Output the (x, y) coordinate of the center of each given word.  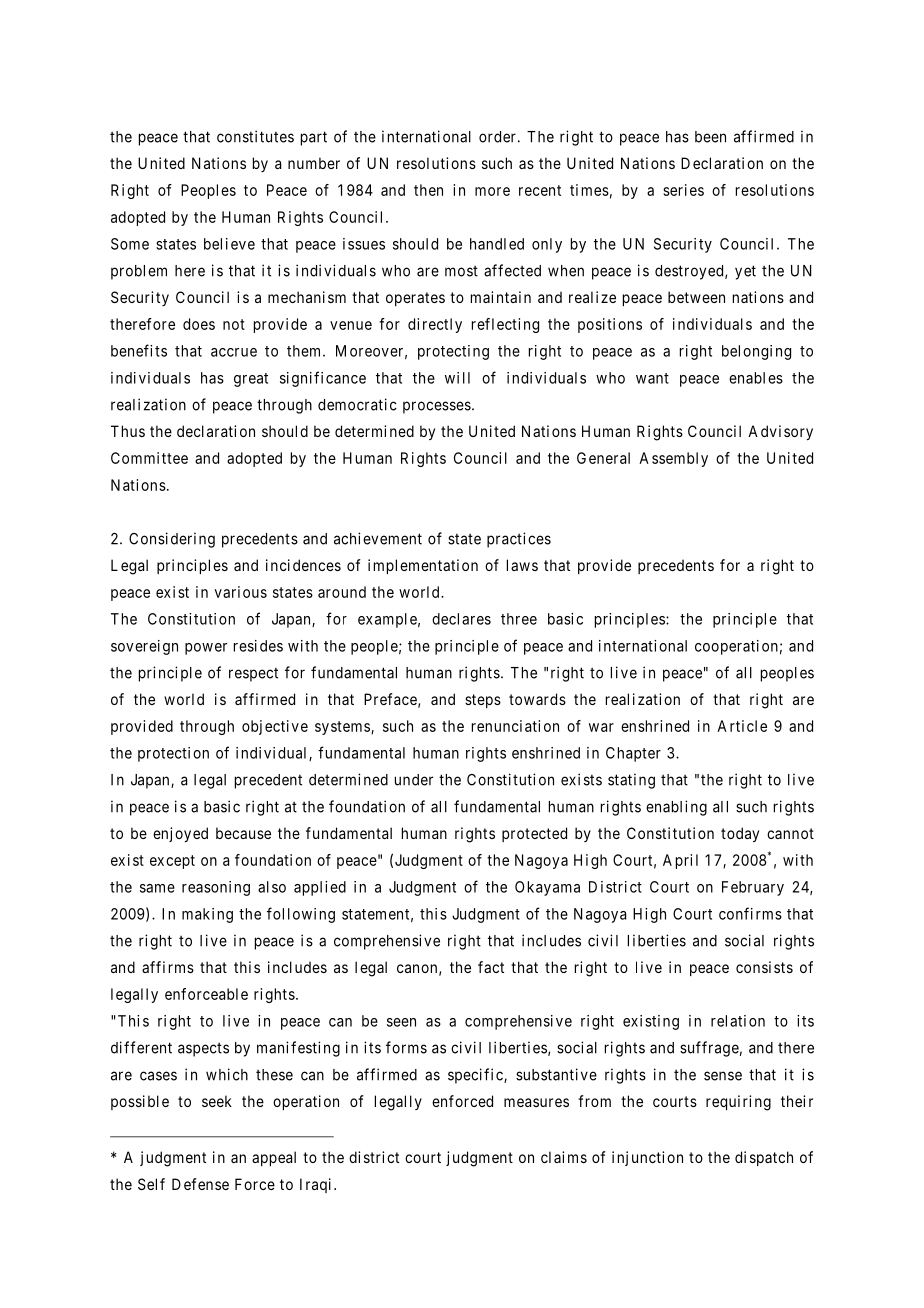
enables (756, 378)
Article (742, 726)
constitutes (255, 136)
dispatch (764, 1158)
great (251, 380)
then (428, 190)
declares (461, 619)
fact (491, 967)
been (710, 137)
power (206, 649)
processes (437, 407)
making (207, 915)
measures (536, 1102)
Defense (200, 1184)
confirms (750, 913)
